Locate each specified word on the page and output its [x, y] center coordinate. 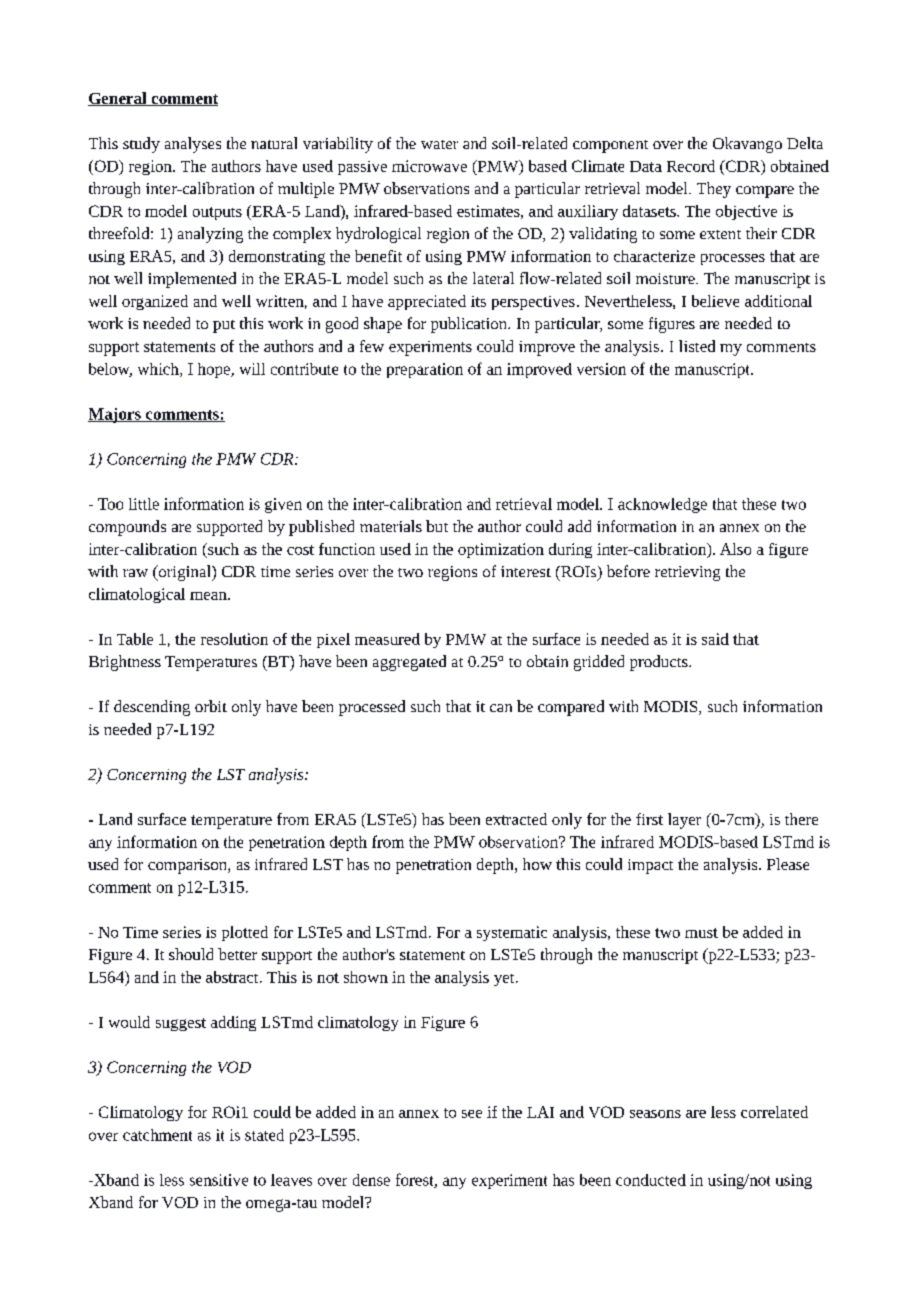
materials [391, 526]
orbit [211, 706]
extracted [516, 819]
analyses [193, 145]
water [439, 144]
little [144, 504]
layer [684, 821]
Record [691, 166]
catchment [157, 1135]
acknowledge [662, 505]
